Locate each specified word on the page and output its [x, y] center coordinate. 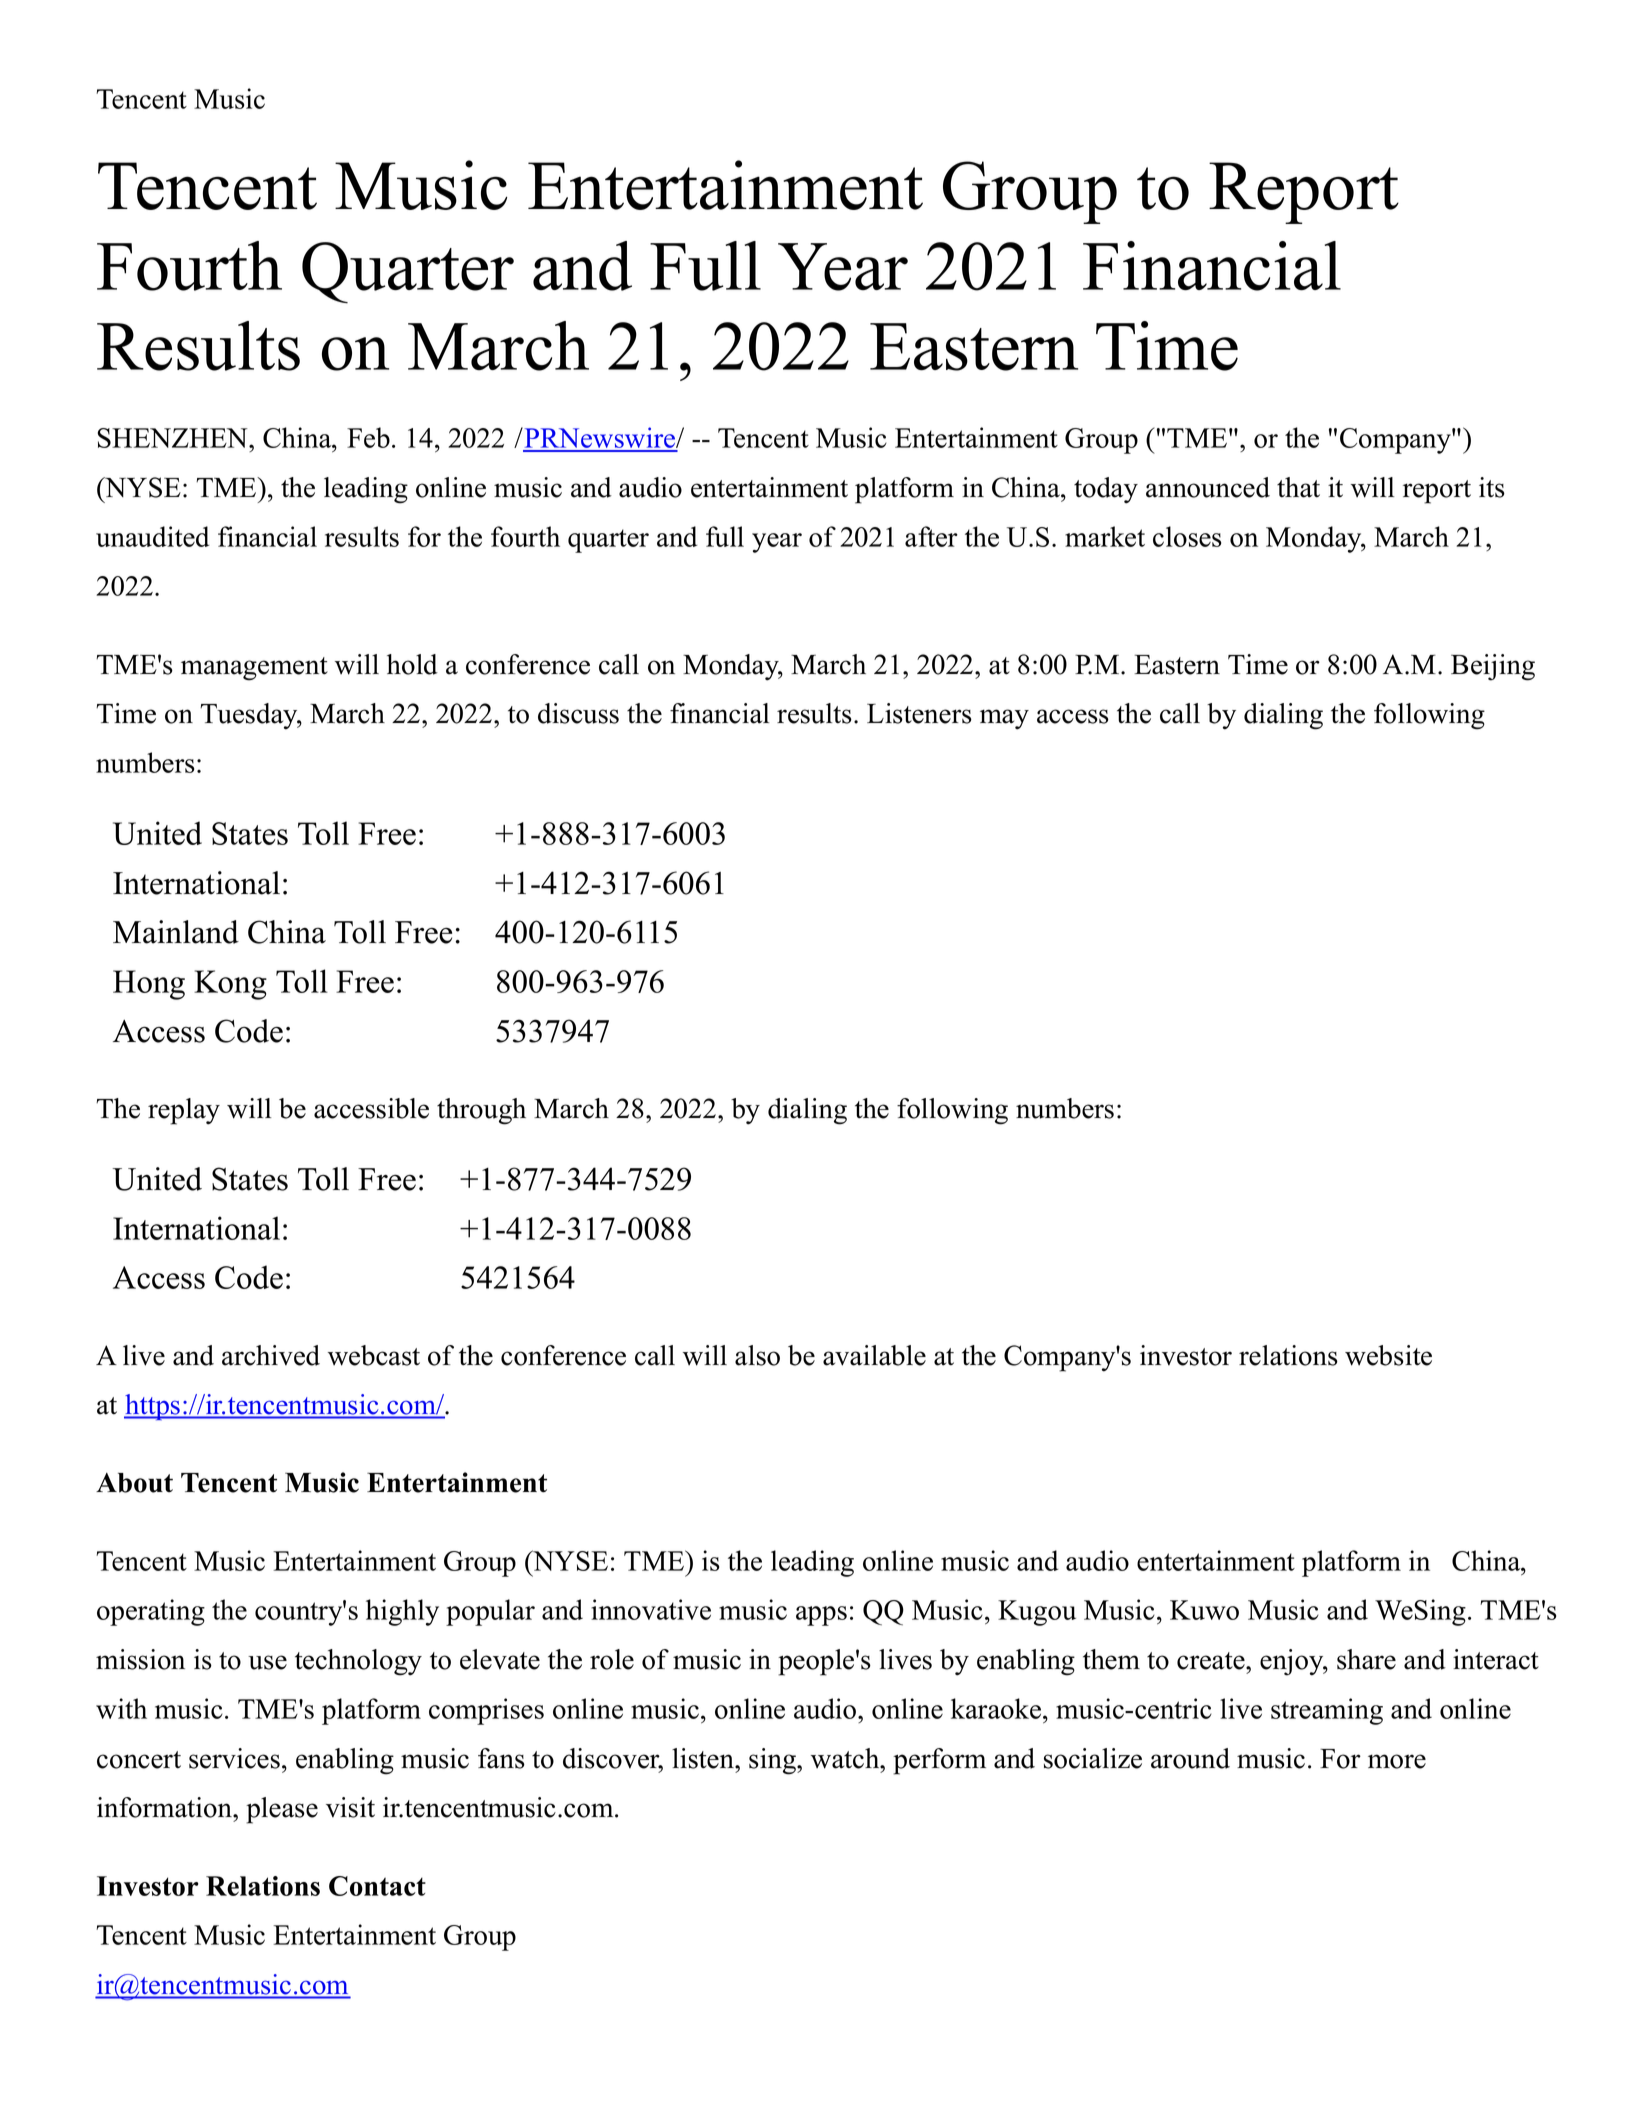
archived [271, 1355]
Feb [368, 437]
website [1388, 1355]
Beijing [1493, 667]
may [1004, 719]
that [1298, 487]
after [931, 536]
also [757, 1355]
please [282, 1810]
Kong [230, 985]
